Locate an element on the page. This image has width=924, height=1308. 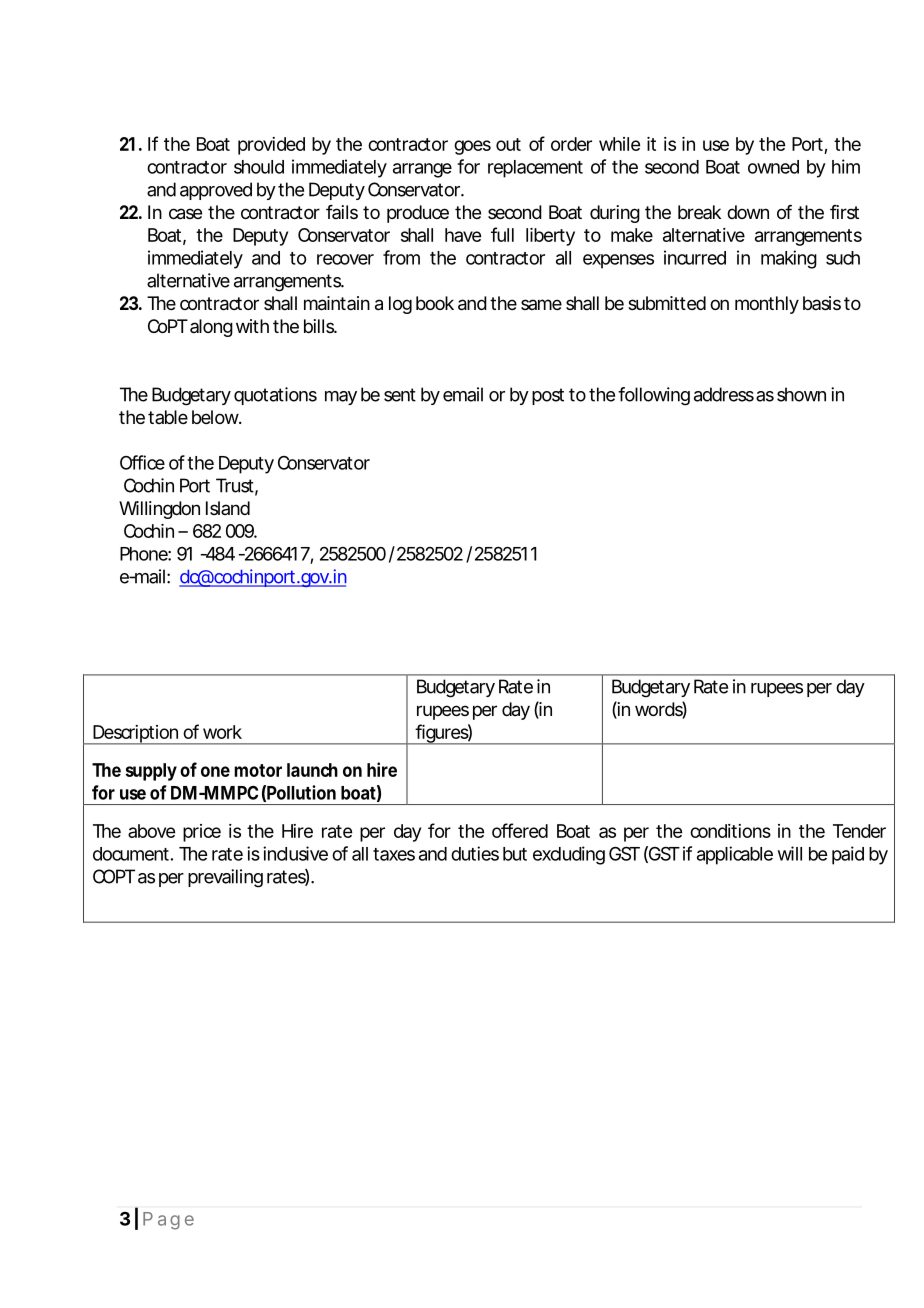
sent is located at coordinates (400, 395).
